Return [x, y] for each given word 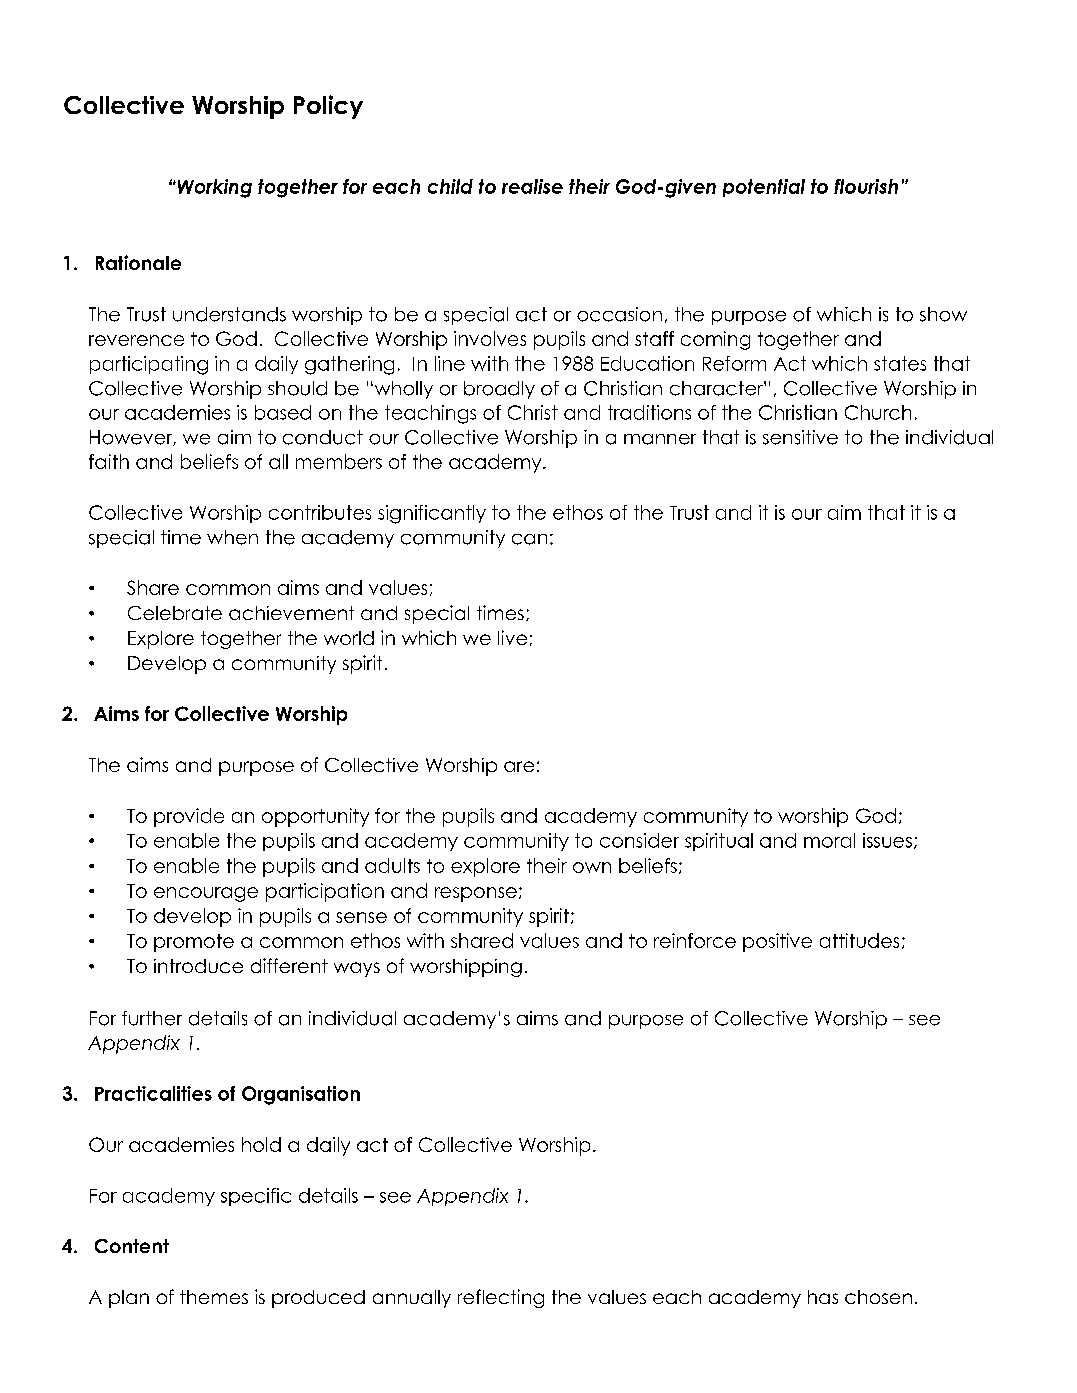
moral [829, 840]
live [512, 637]
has [823, 1297]
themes [214, 1297]
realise [532, 186]
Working [213, 188]
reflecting [501, 1298]
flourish [866, 186]
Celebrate [175, 613]
